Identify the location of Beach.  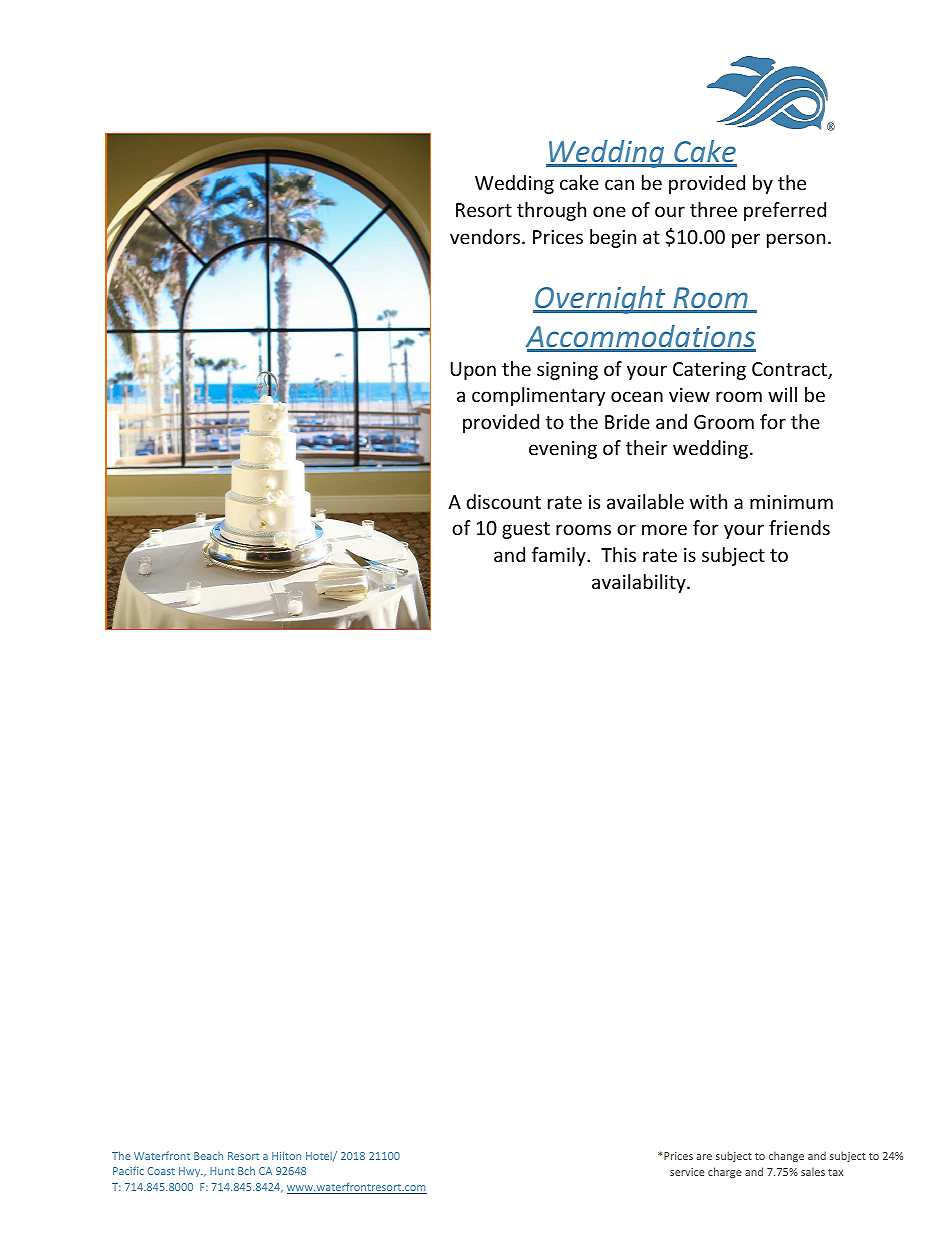
(208, 1156).
